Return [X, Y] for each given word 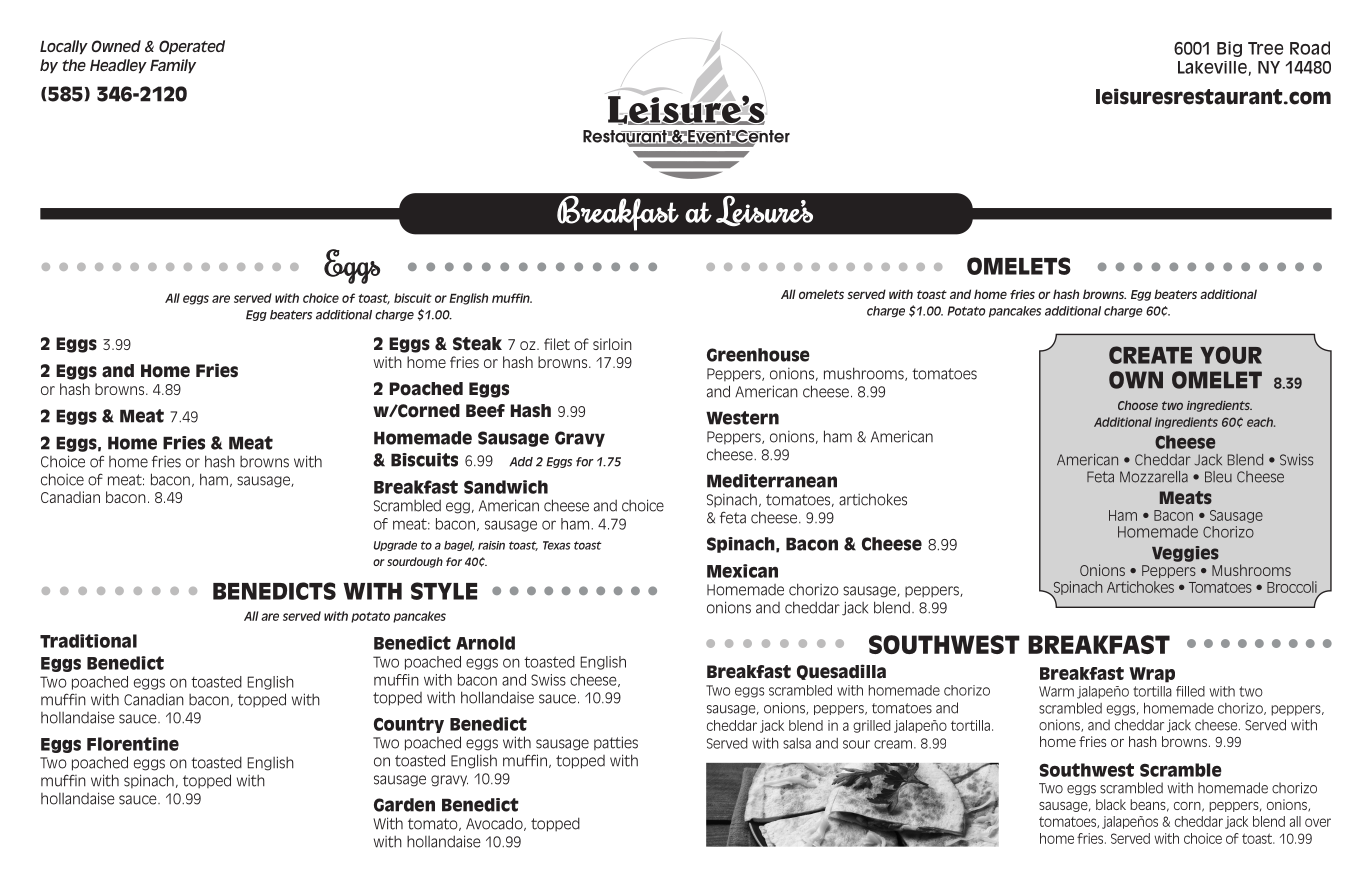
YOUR [1231, 355]
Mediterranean [772, 481]
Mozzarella [1154, 477]
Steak [477, 344]
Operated [192, 47]
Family [173, 66]
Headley [118, 66]
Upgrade [395, 546]
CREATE [1150, 355]
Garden [404, 805]
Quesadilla [841, 672]
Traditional [88, 641]
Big [1229, 49]
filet [557, 344]
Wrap [1152, 675]
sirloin [612, 344]
